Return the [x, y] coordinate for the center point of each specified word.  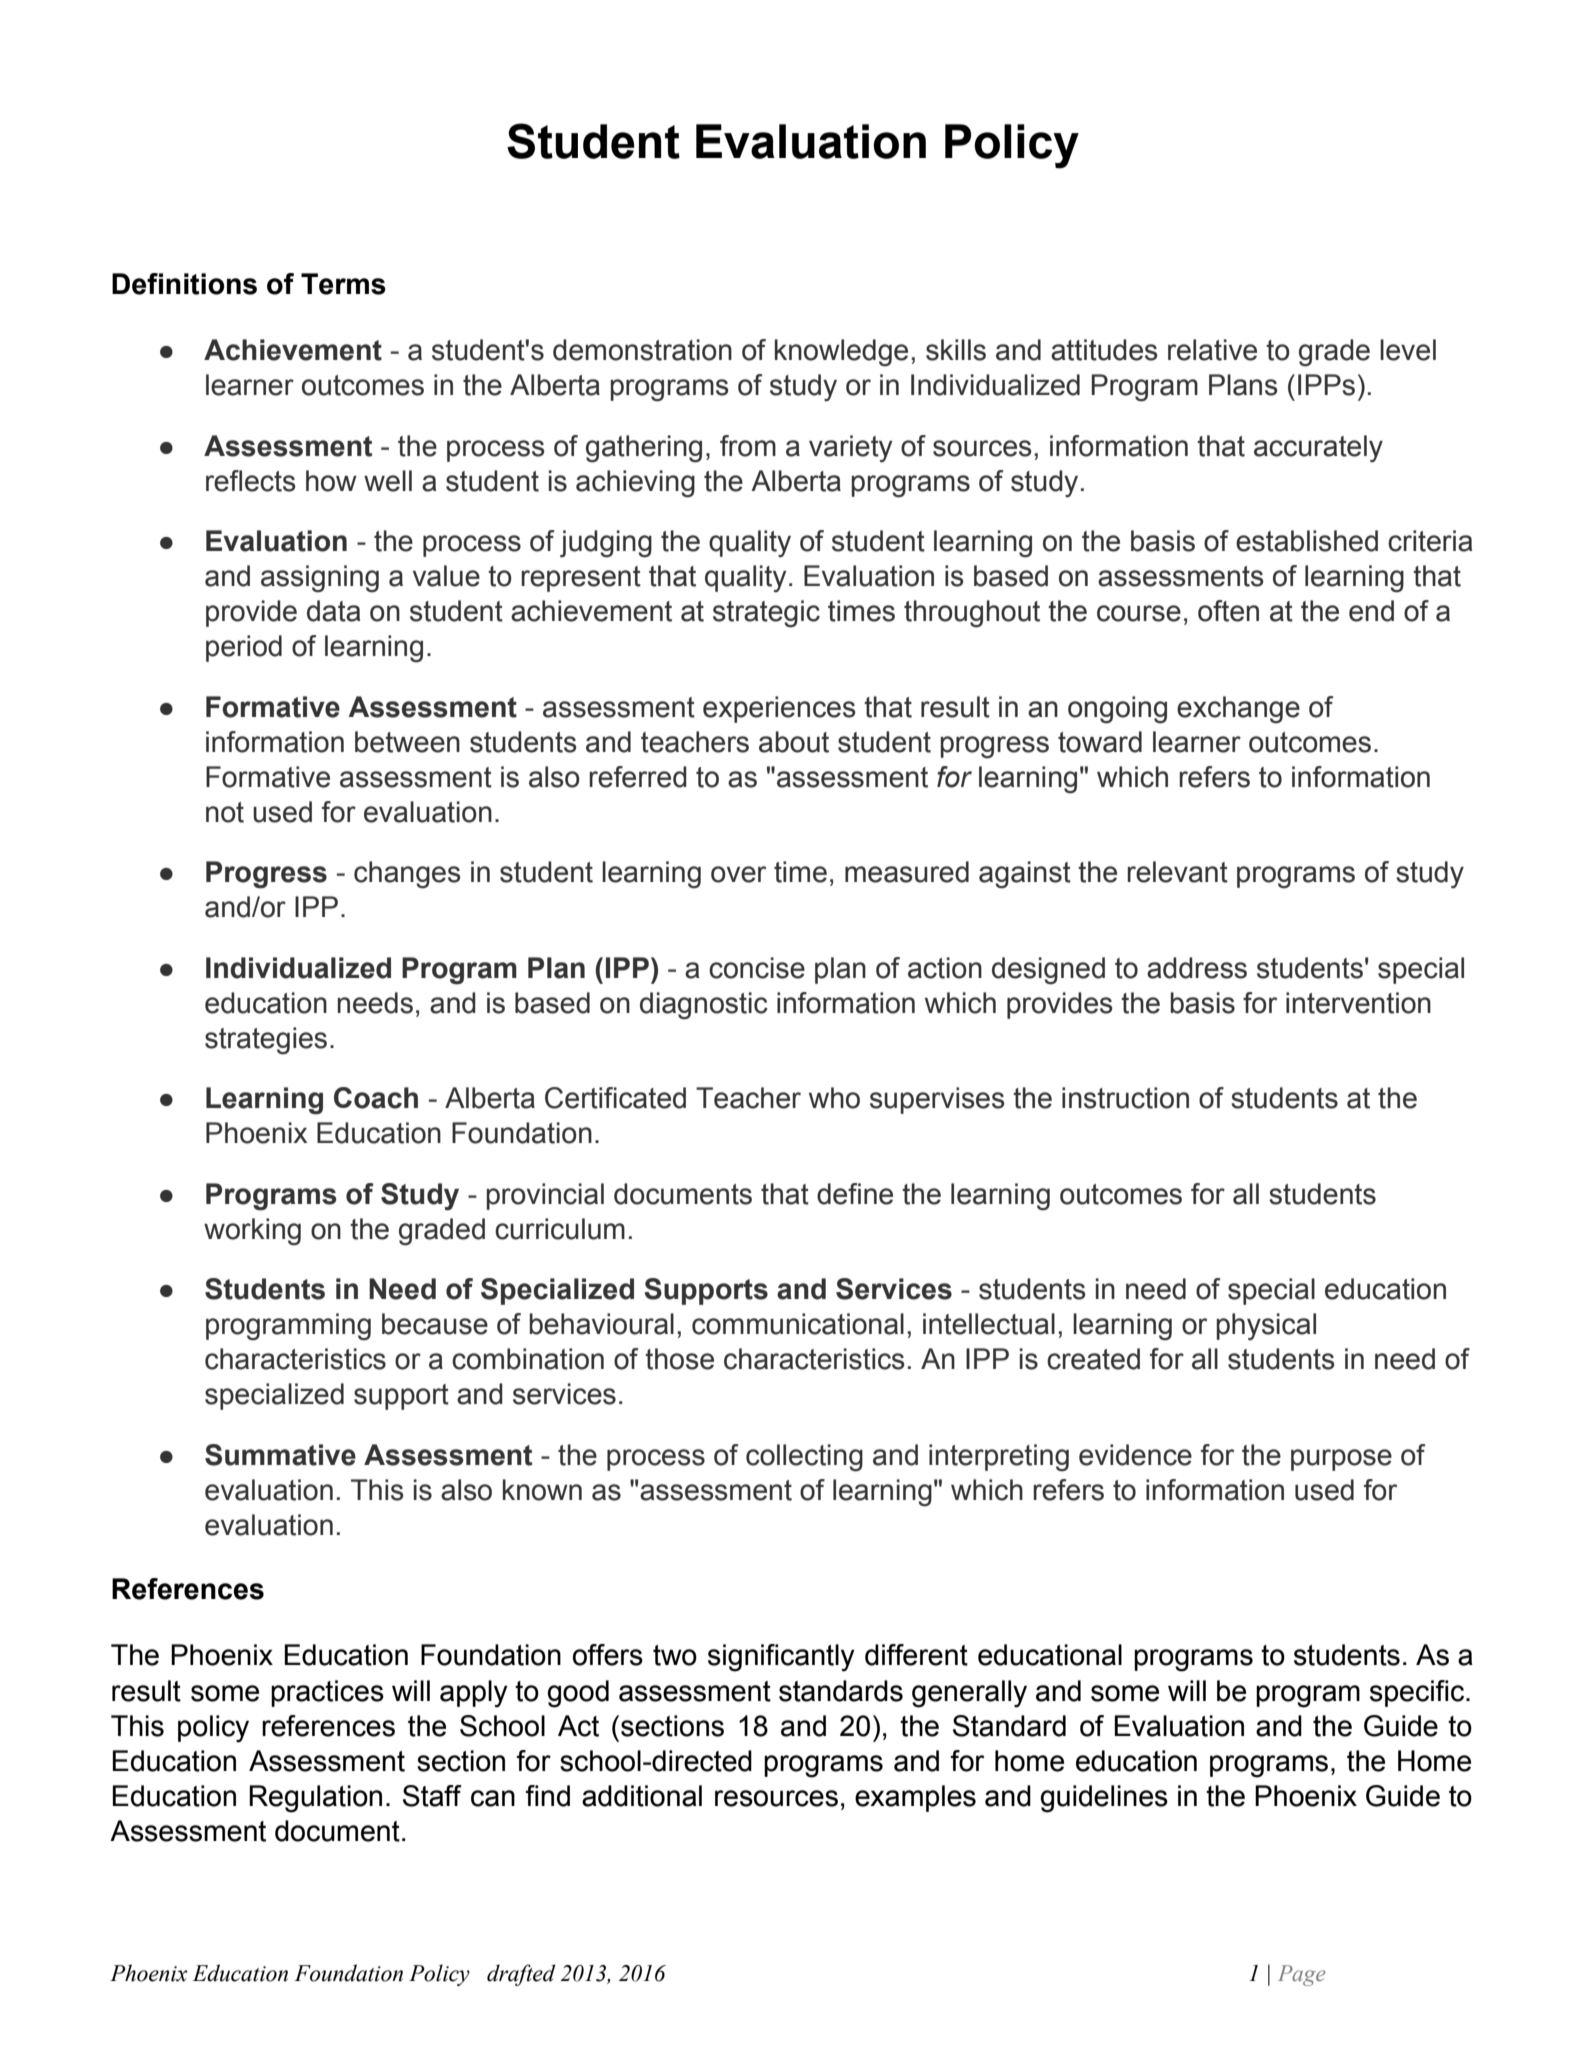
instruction [1125, 1098]
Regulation [315, 1799]
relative [1212, 350]
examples [915, 1798]
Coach [376, 1098]
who [834, 1098]
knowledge [841, 353]
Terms [343, 284]
